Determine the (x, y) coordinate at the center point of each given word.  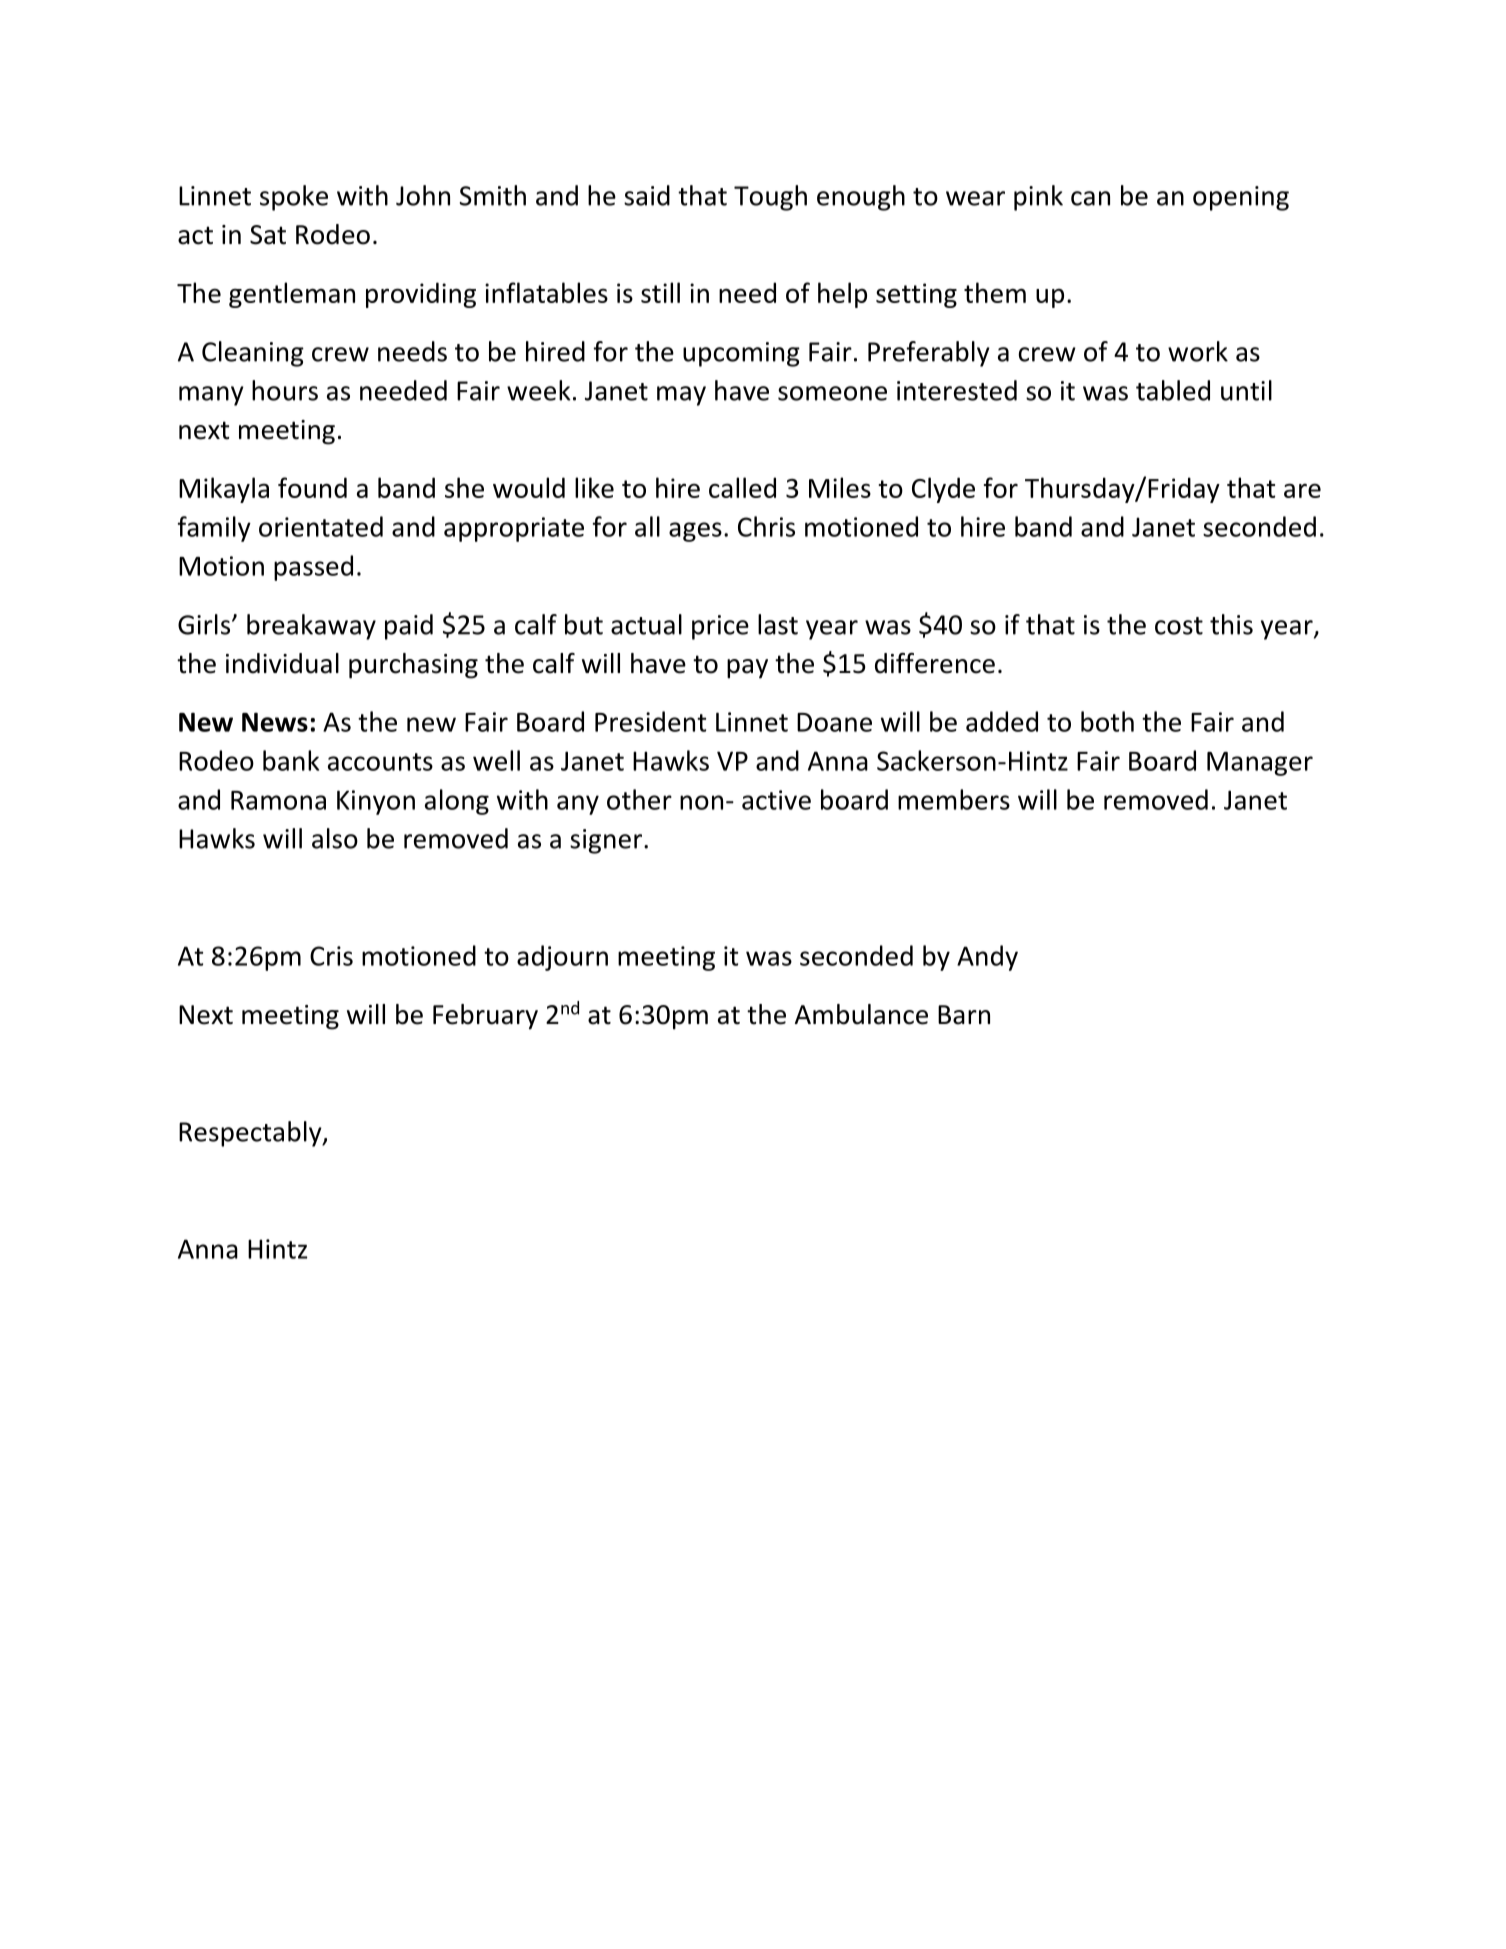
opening (1241, 198)
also (335, 838)
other (639, 799)
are (1302, 490)
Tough (770, 198)
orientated (321, 526)
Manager (1260, 764)
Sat (268, 235)
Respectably (251, 1134)
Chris (766, 526)
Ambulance (861, 1014)
